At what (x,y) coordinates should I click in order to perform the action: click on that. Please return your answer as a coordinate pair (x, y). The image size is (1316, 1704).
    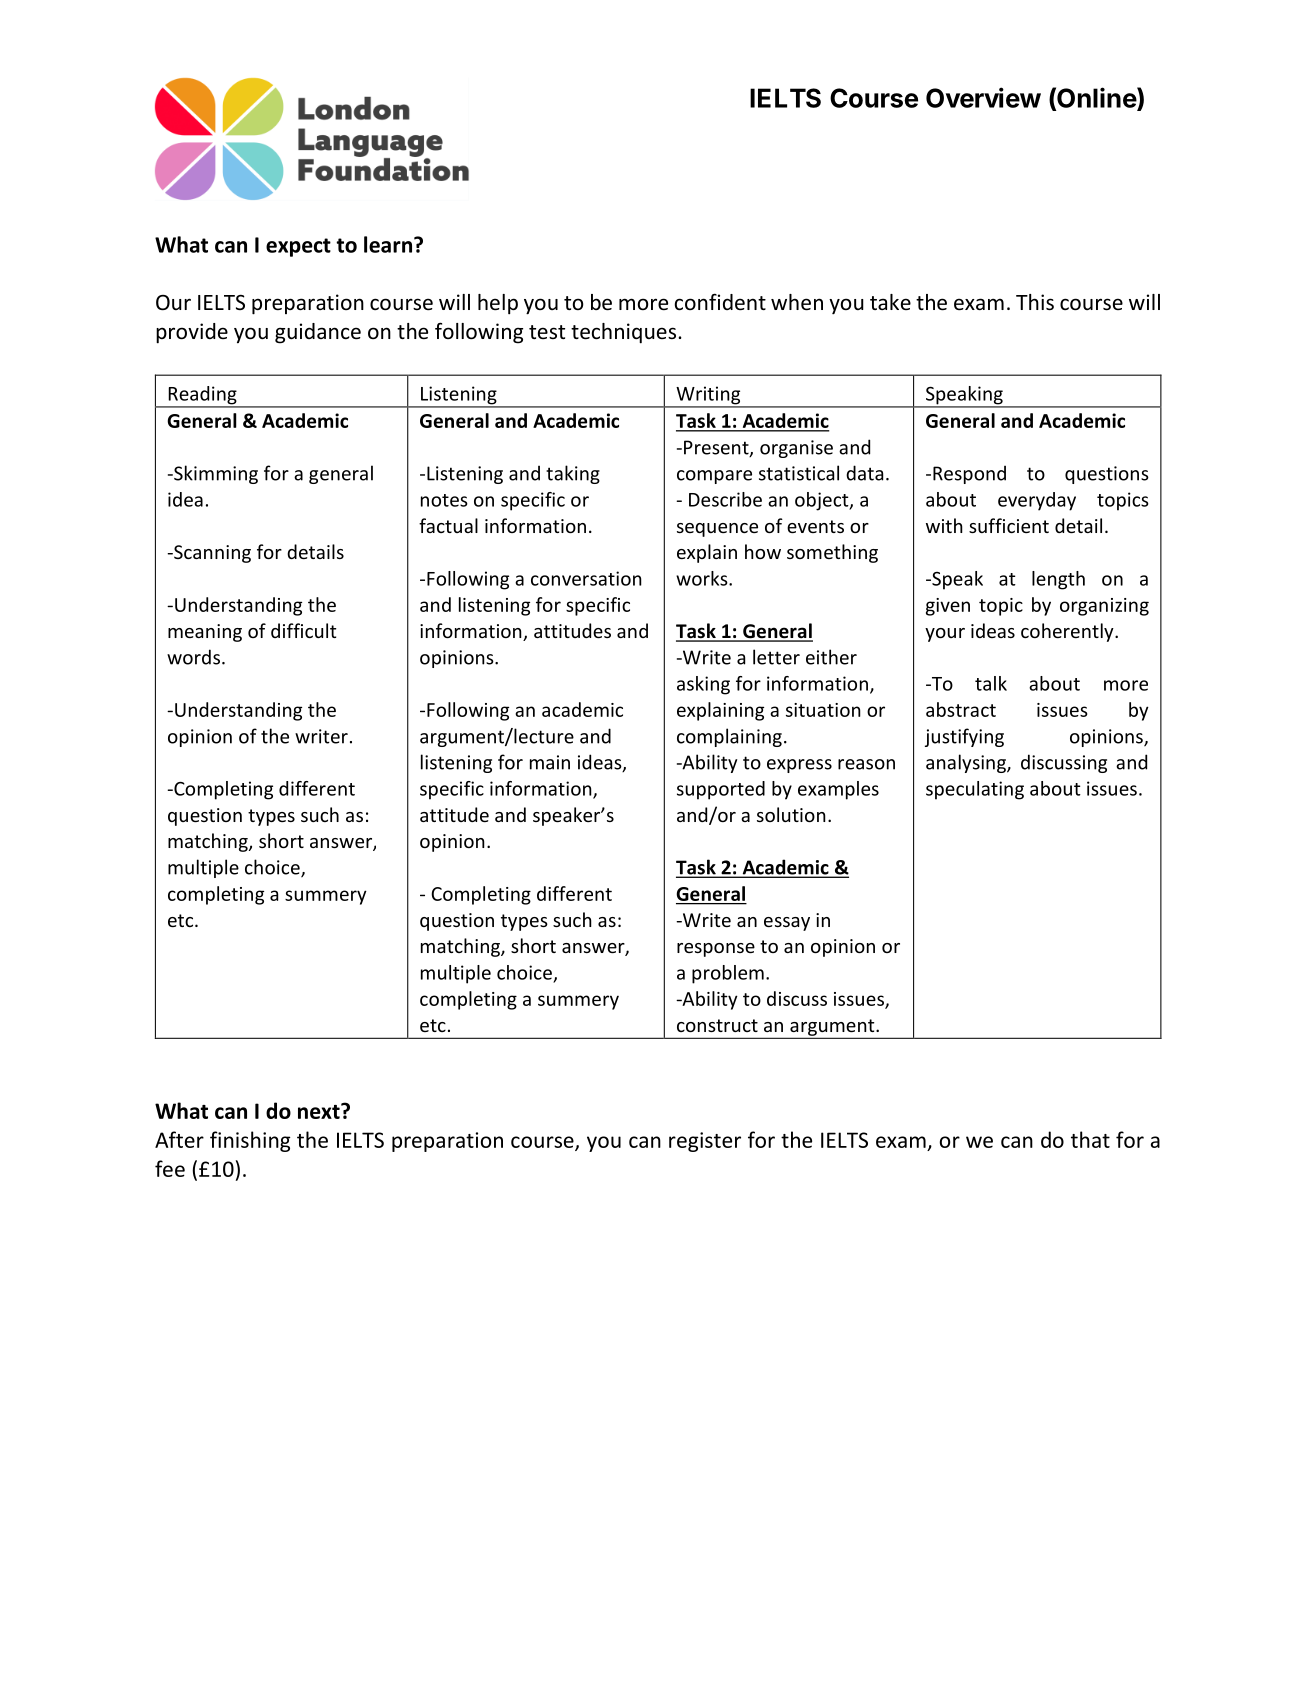
    Looking at the image, I should click on (1090, 1139).
